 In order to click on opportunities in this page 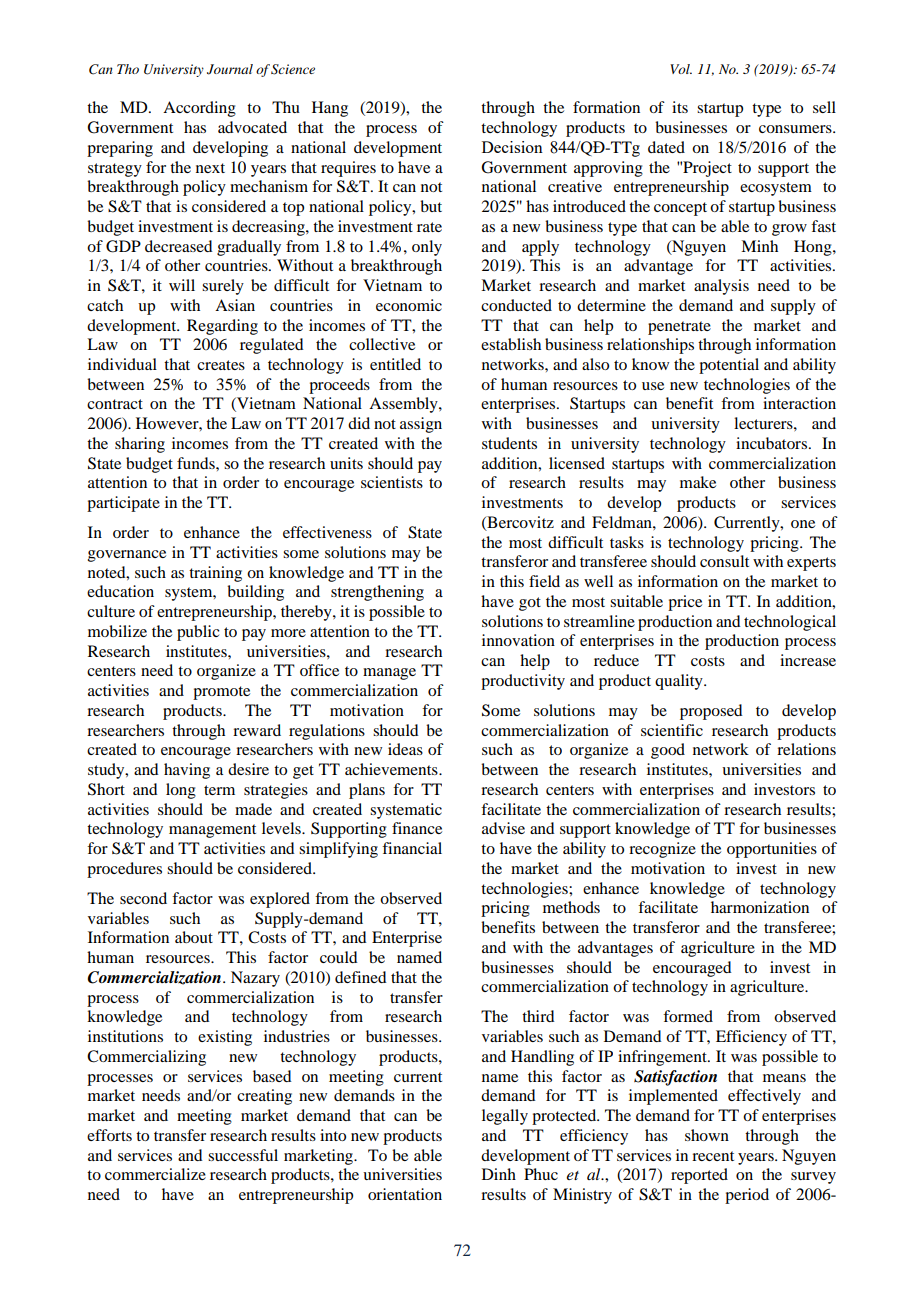, I will do `click(772, 850)`.
